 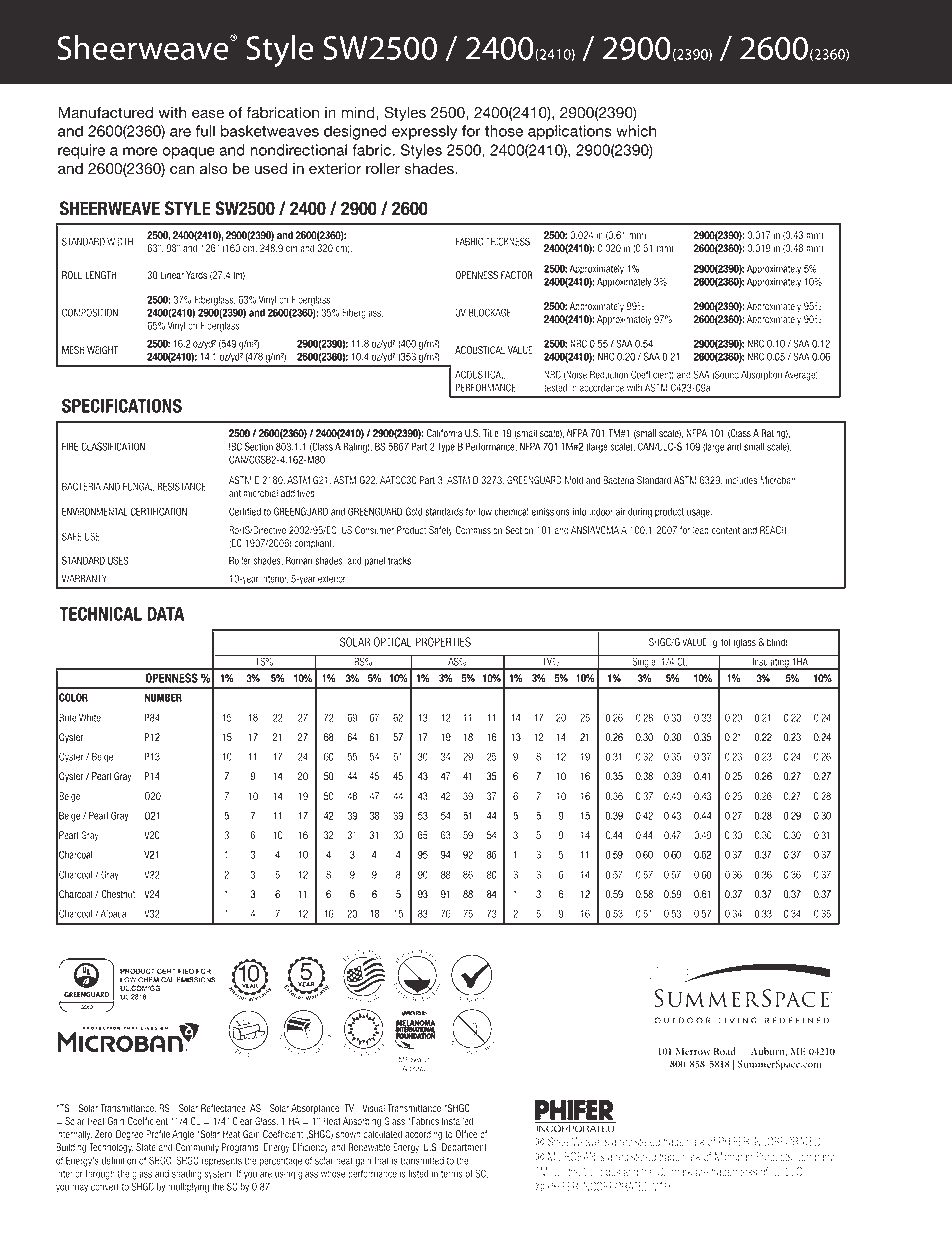 I want to click on expressly, so click(x=424, y=132).
